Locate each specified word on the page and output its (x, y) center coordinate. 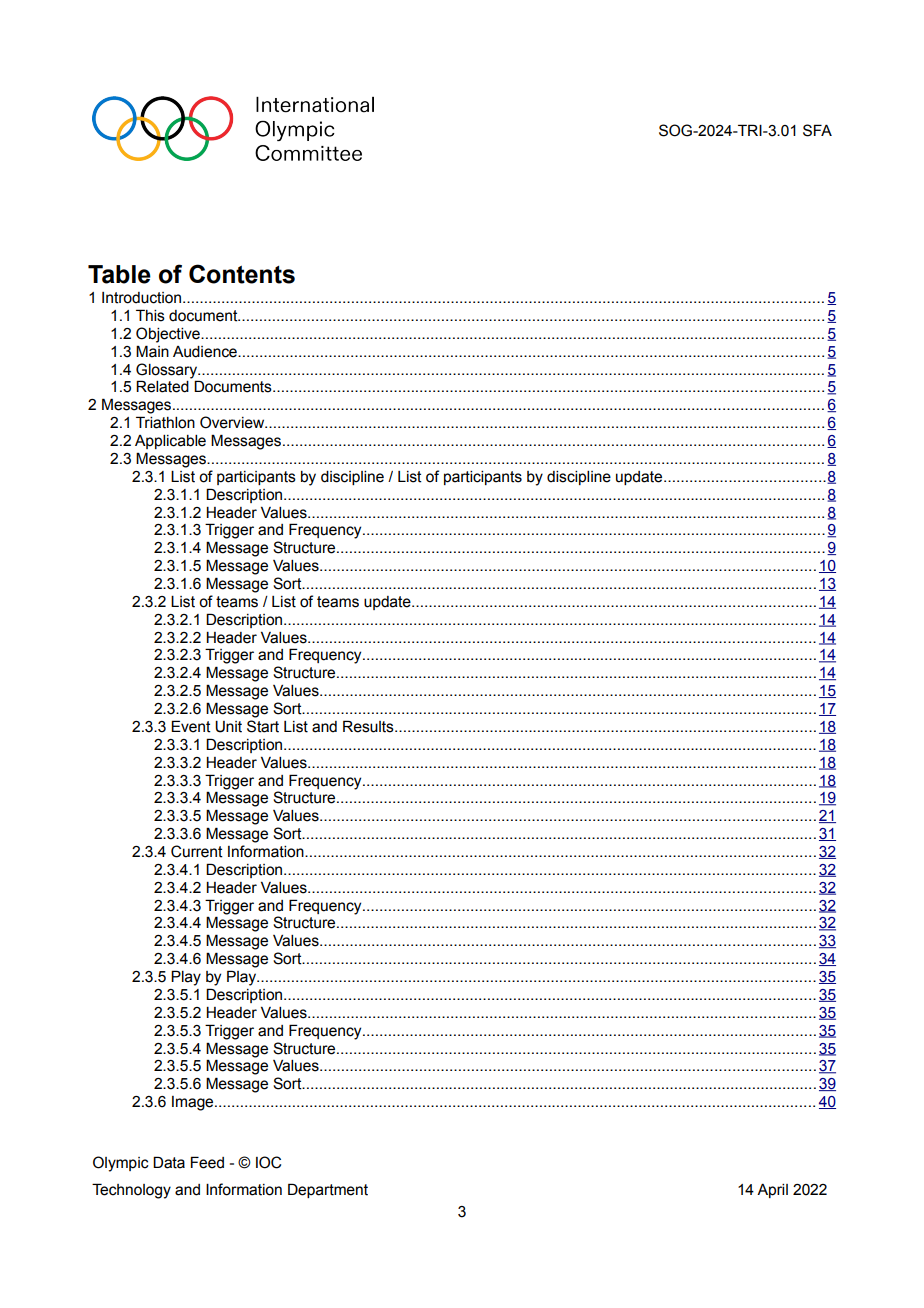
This (150, 315)
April (772, 1191)
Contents (242, 274)
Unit (228, 727)
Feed (207, 1162)
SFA (817, 130)
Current (197, 851)
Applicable (170, 442)
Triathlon (165, 422)
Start (263, 726)
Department (328, 1190)
